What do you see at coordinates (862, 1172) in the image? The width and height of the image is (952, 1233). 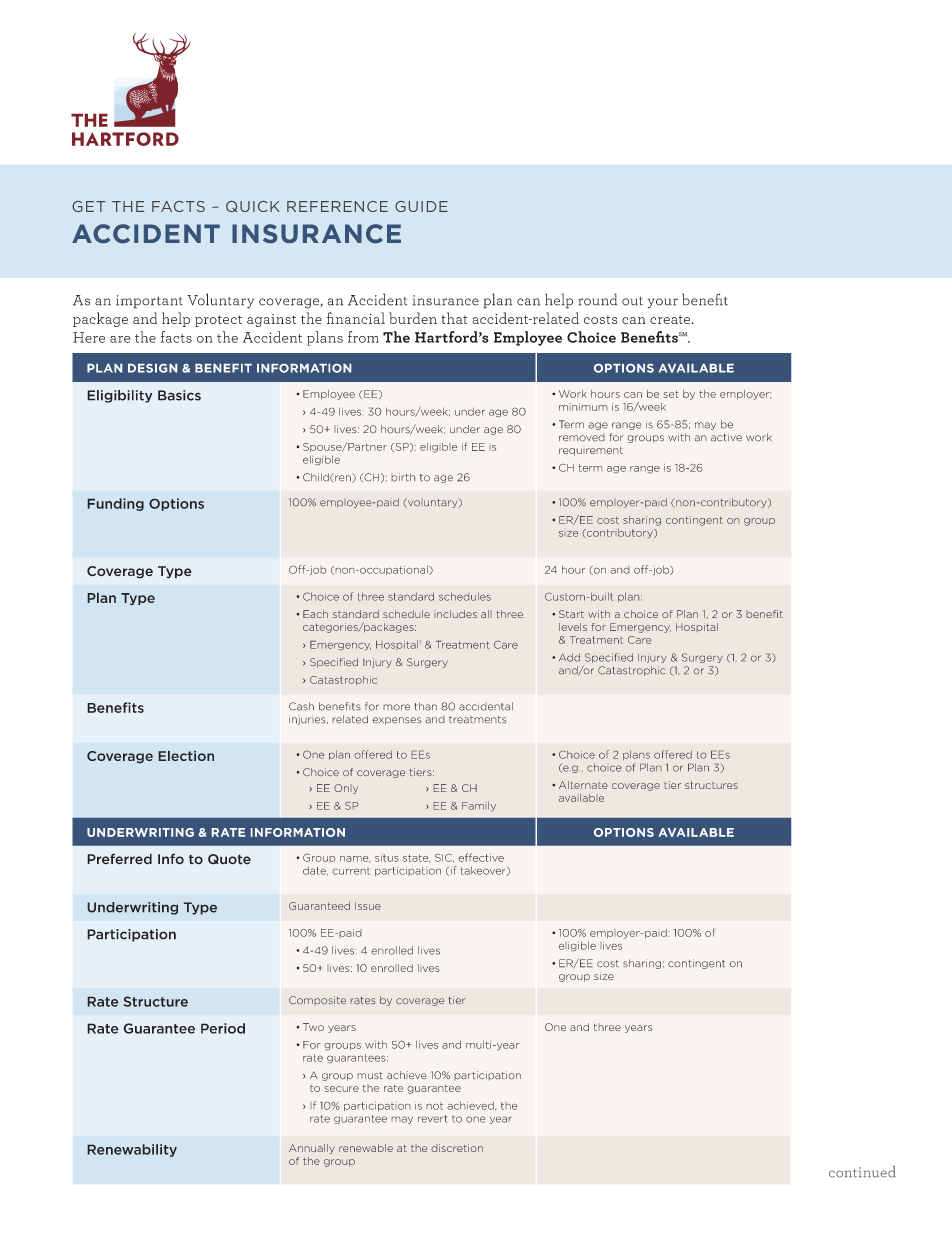 I see `continued` at bounding box center [862, 1172].
